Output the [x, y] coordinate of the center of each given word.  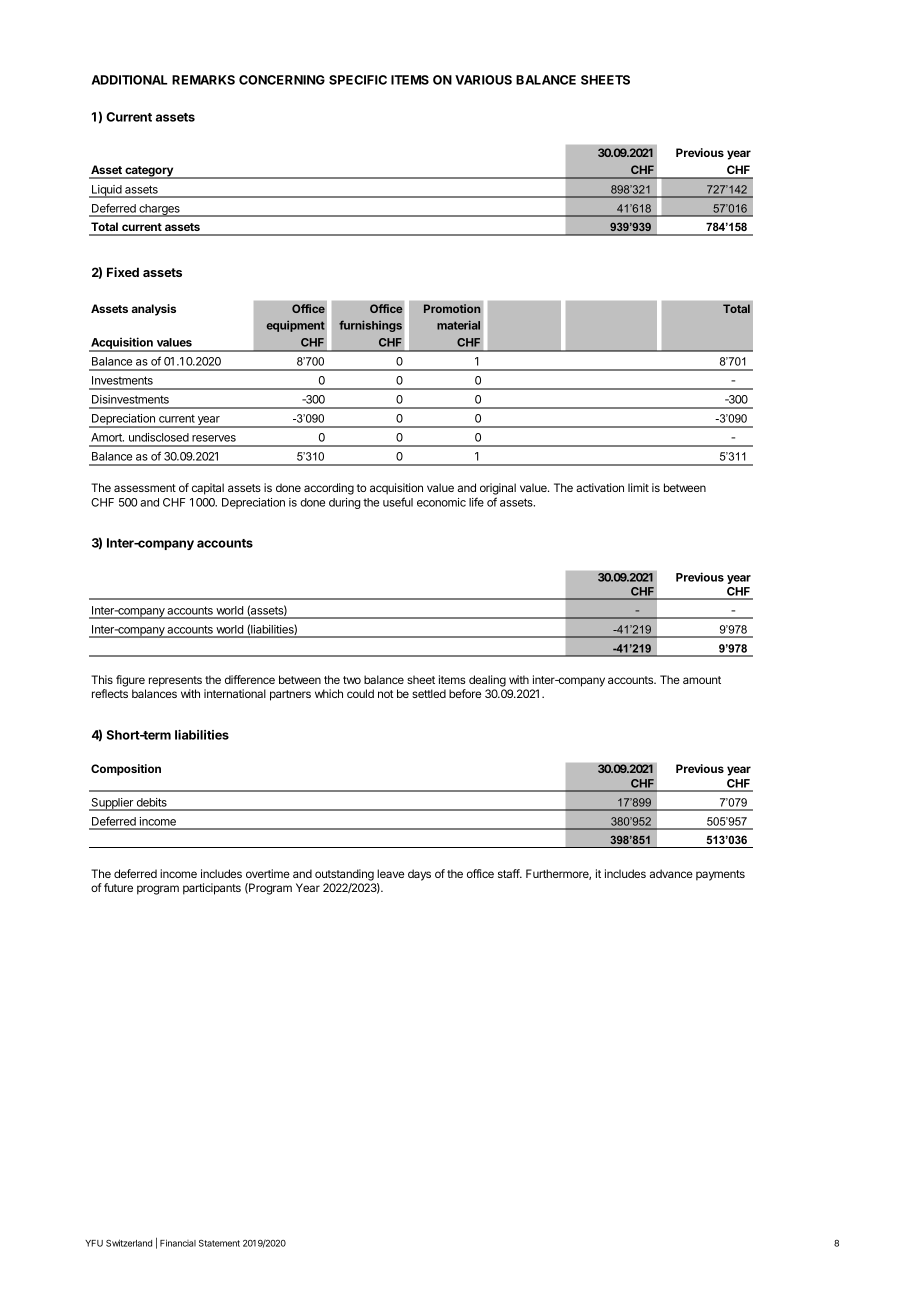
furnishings [370, 326]
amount [702, 680]
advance [671, 873]
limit [638, 487]
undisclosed [159, 437]
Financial [178, 1243]
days [419, 875]
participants [212, 889]
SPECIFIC [358, 80]
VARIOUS [483, 80]
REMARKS [203, 80]
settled [429, 693]
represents [175, 681]
